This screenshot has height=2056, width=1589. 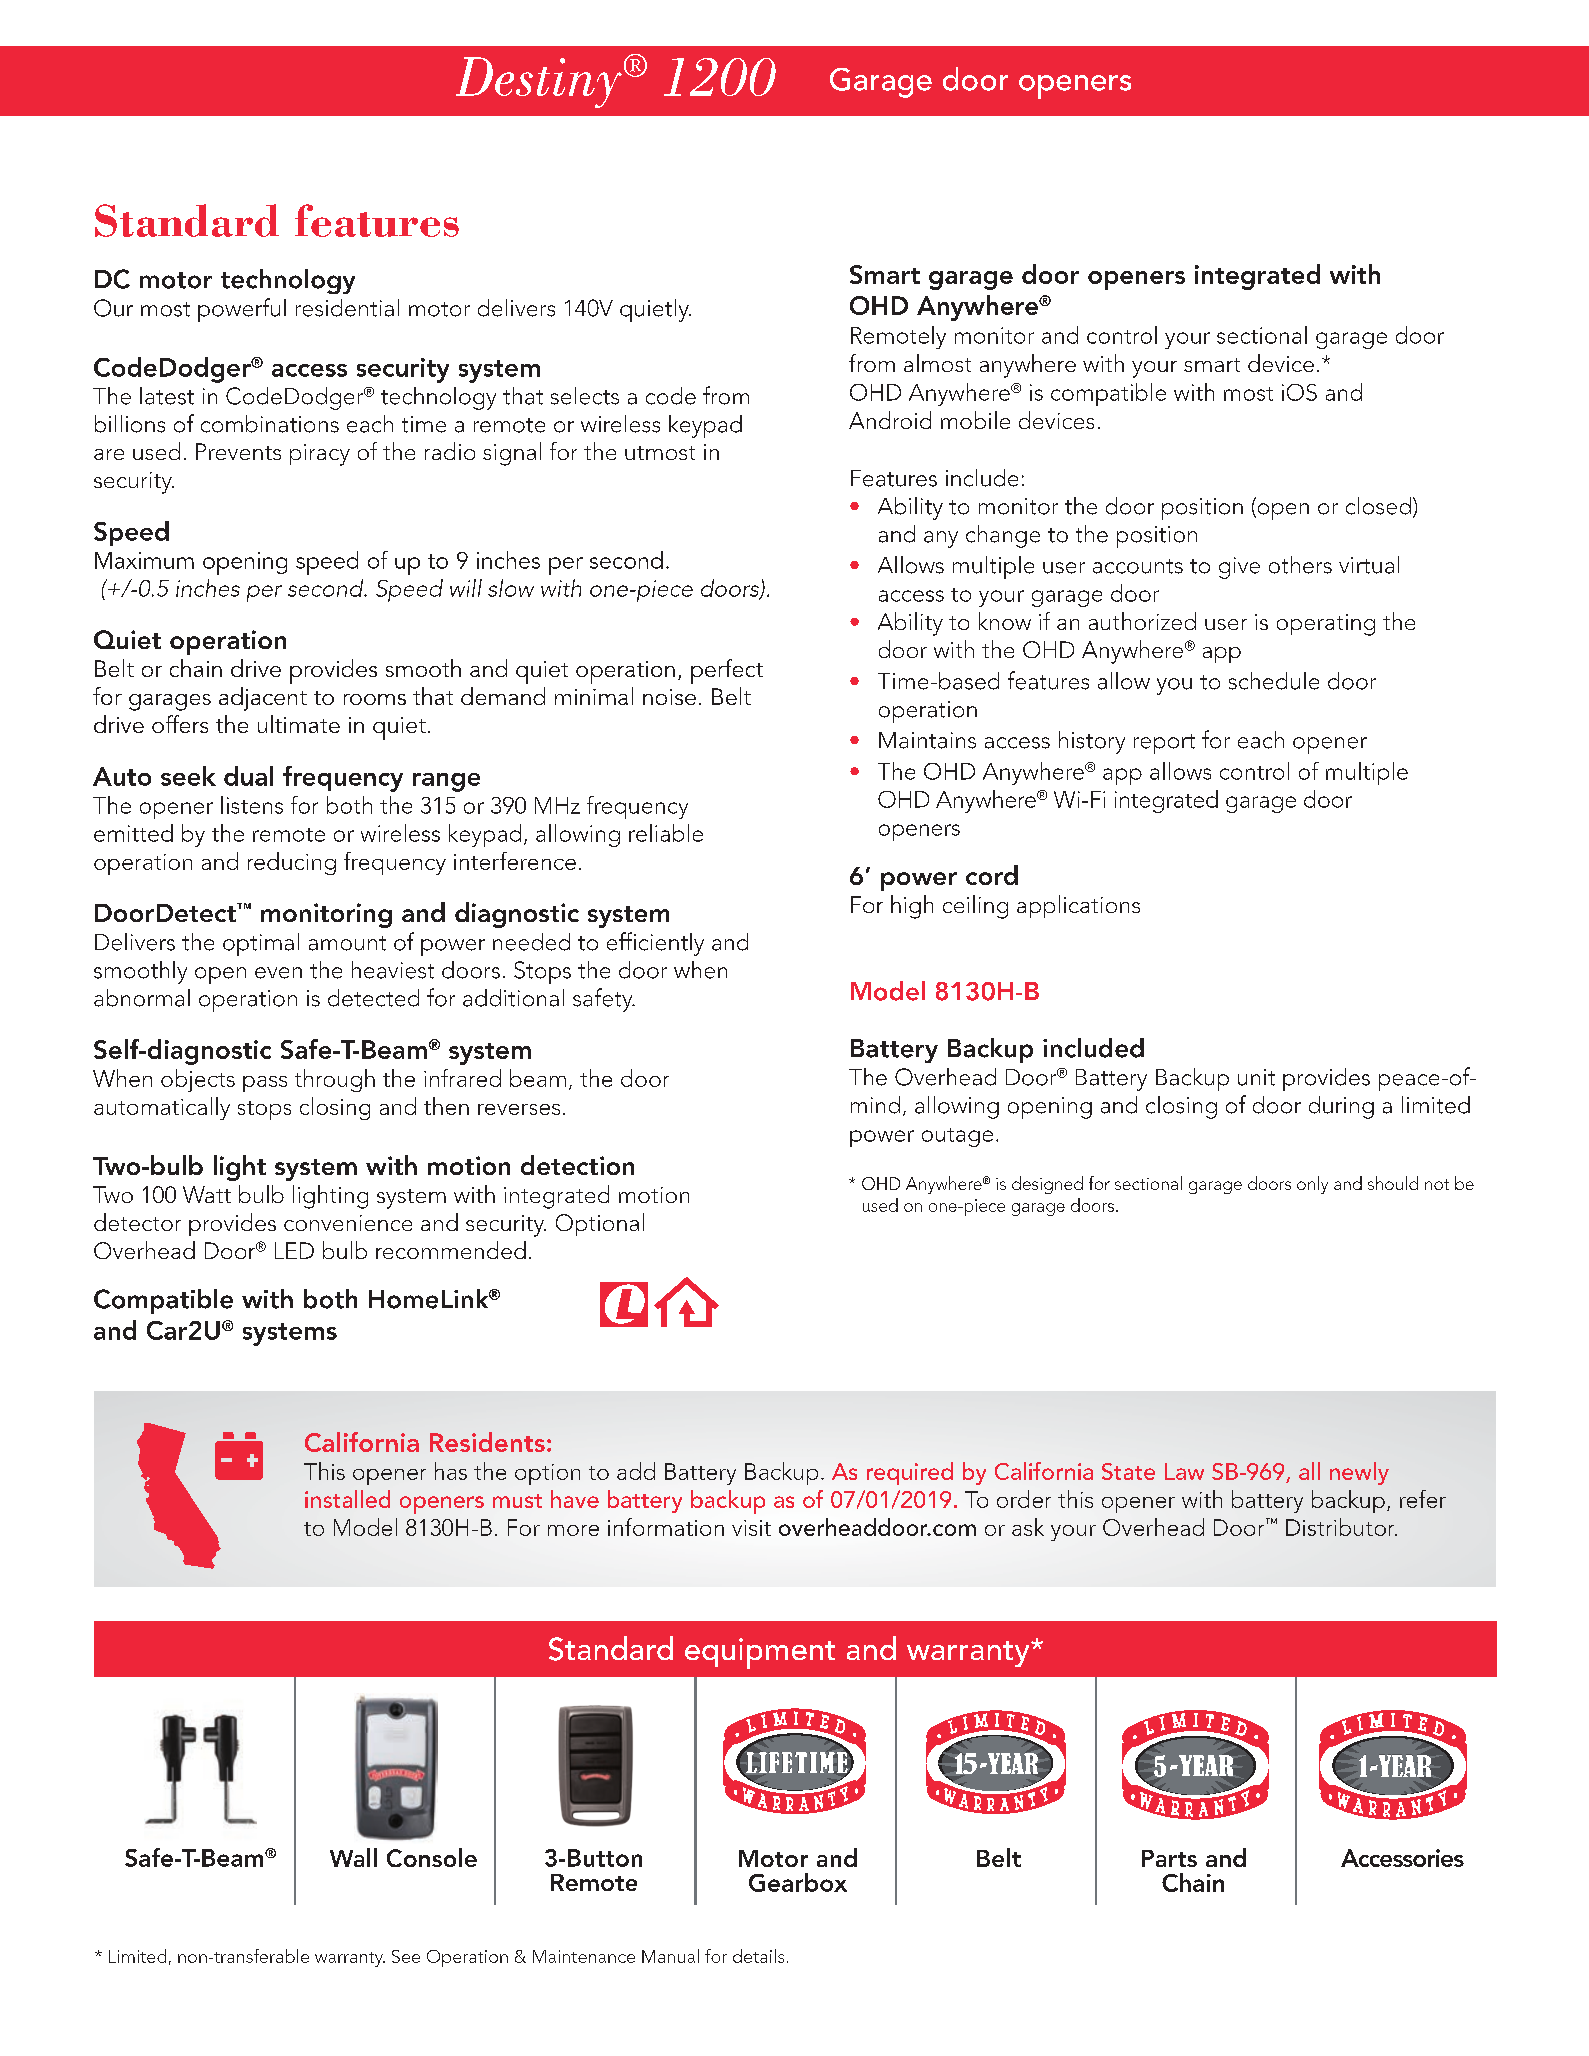 What do you see at coordinates (265, 1084) in the screenshot?
I see `pass` at bounding box center [265, 1084].
